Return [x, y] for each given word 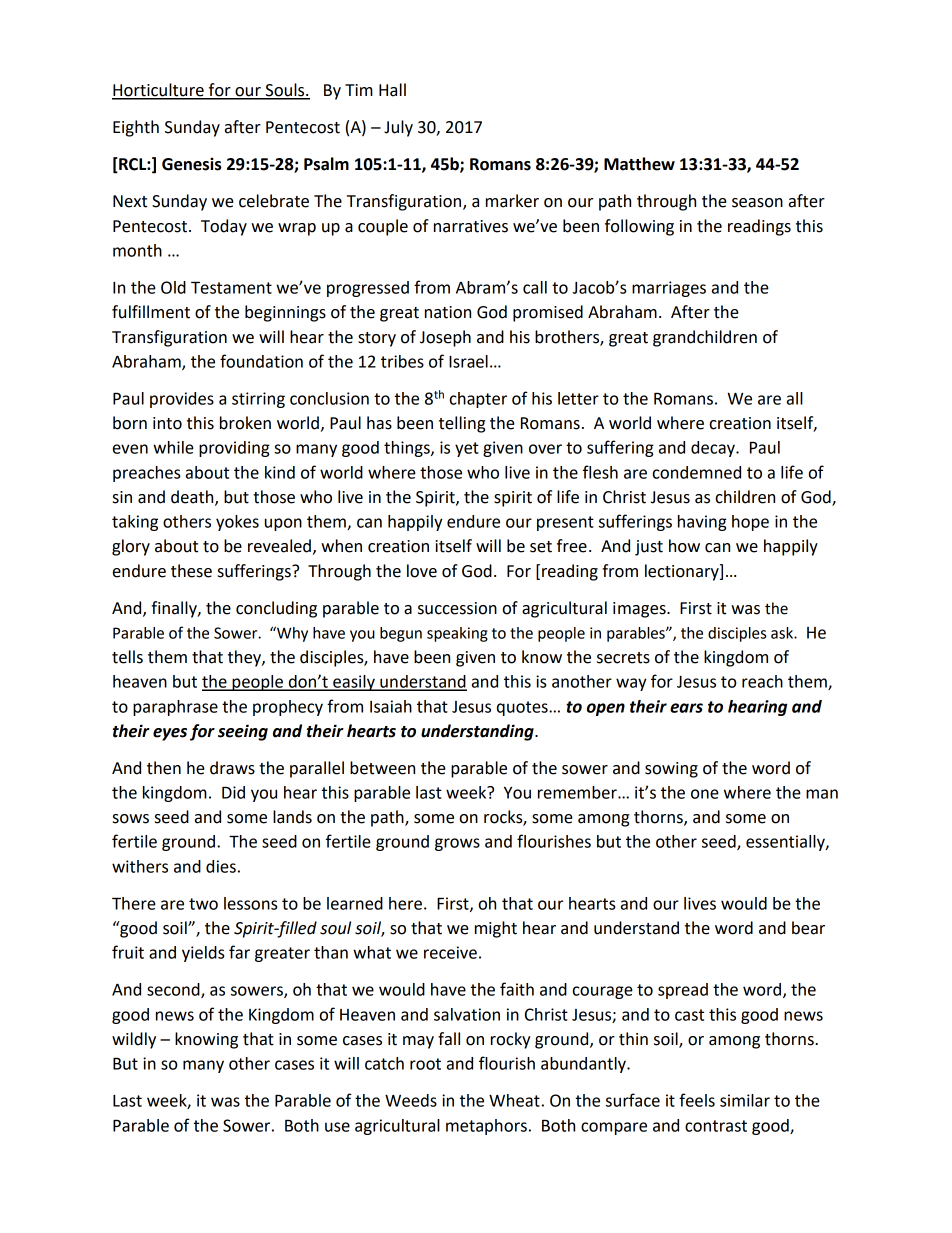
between [382, 768]
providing [234, 449]
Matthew [639, 164]
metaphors [486, 1127]
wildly [134, 1040]
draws [232, 768]
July [398, 128]
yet [467, 449]
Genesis [192, 164]
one [705, 794]
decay [714, 449]
